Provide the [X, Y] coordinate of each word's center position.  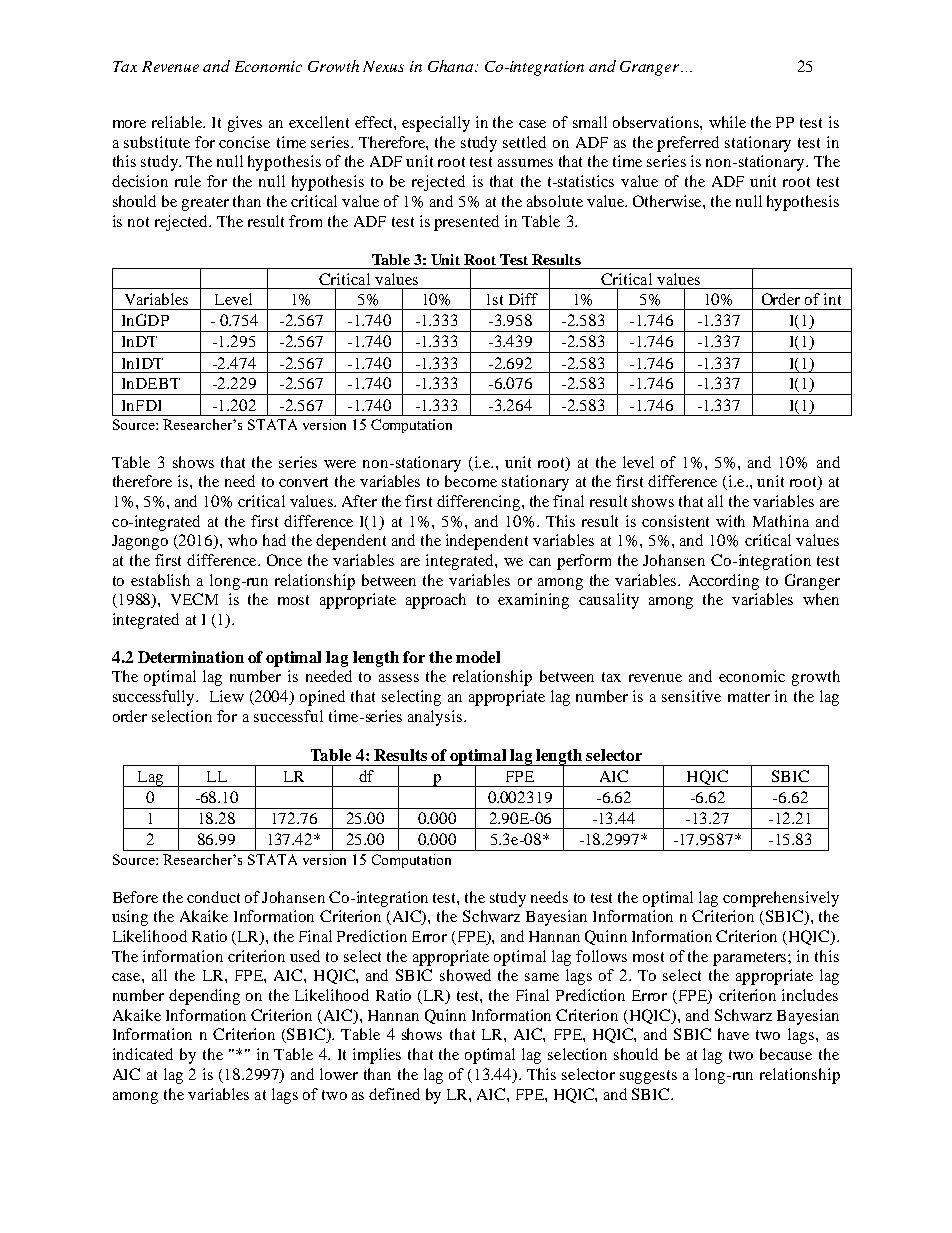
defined [394, 1094]
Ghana [452, 66]
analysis [436, 718]
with [730, 521]
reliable [178, 122]
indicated [143, 1054]
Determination [191, 657]
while [727, 122]
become [471, 481]
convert [303, 482]
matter [749, 697]
